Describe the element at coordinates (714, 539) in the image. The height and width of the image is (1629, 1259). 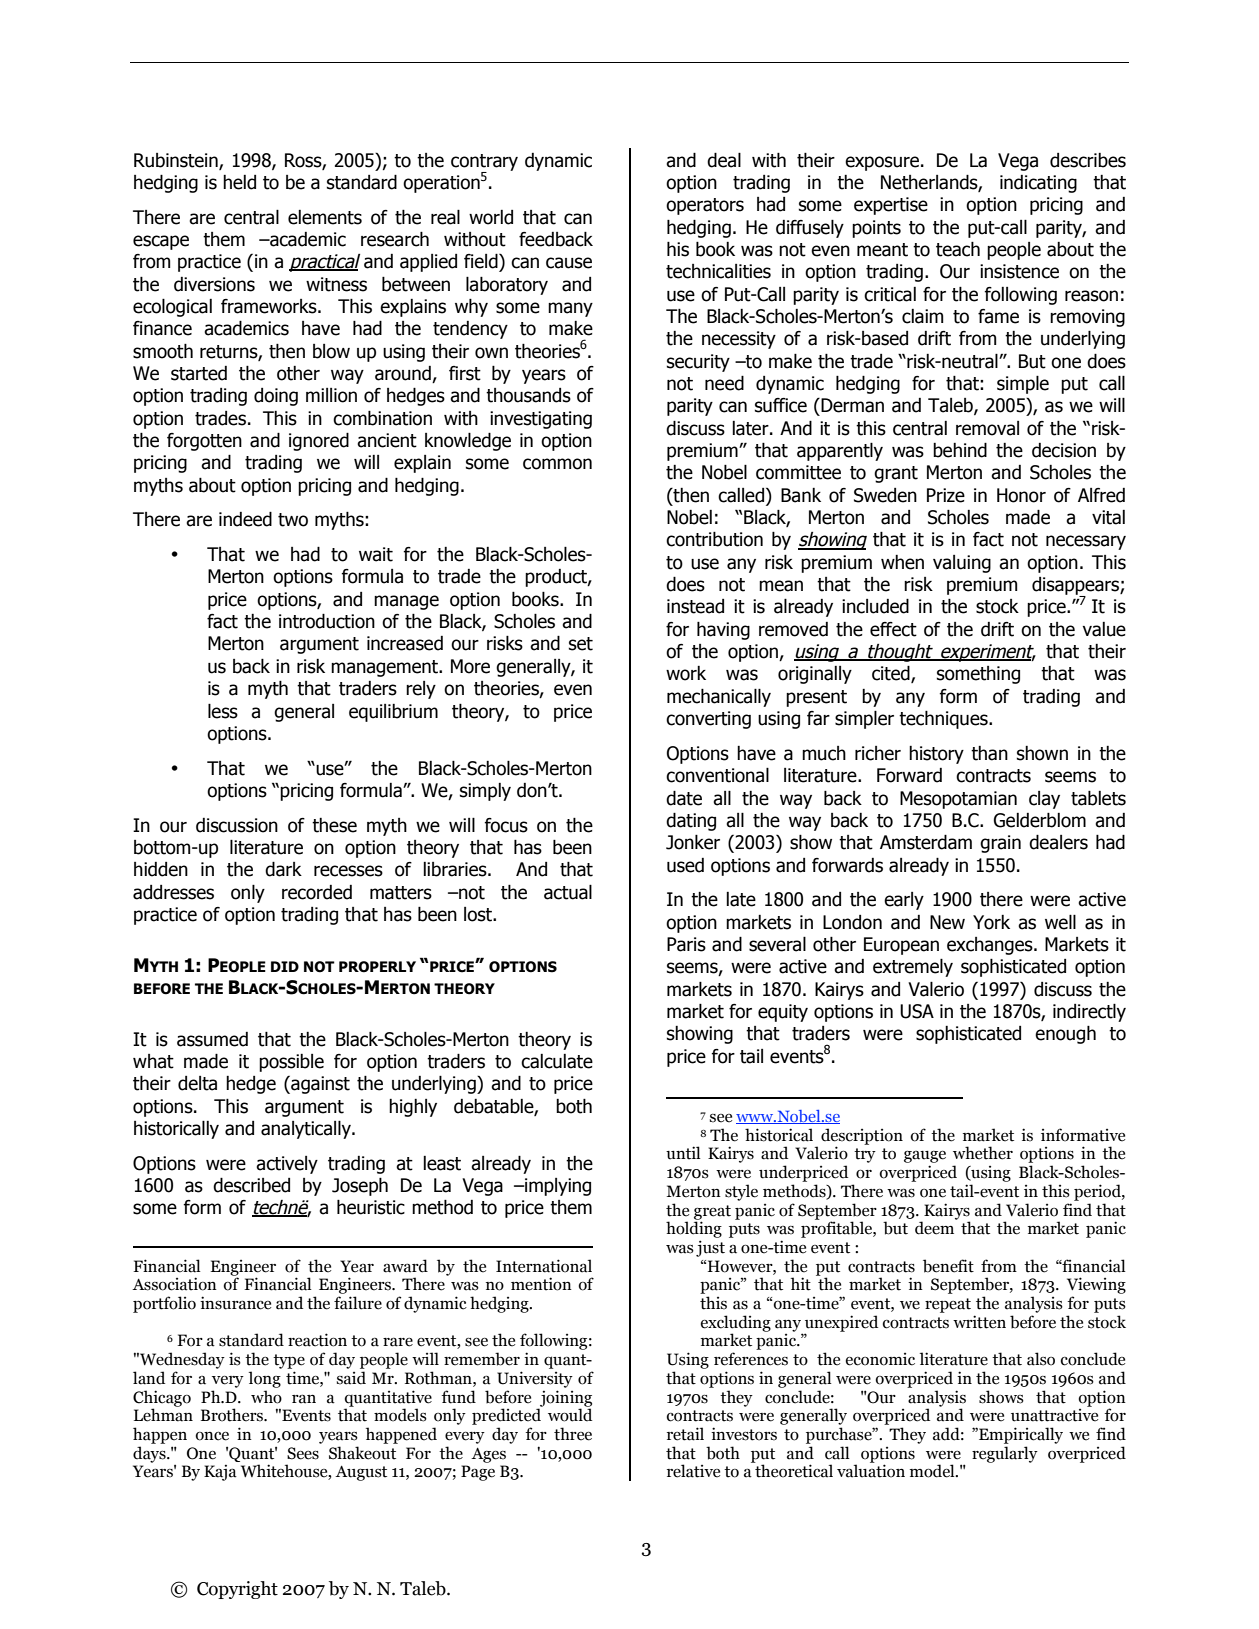
I see `contribution` at that location.
